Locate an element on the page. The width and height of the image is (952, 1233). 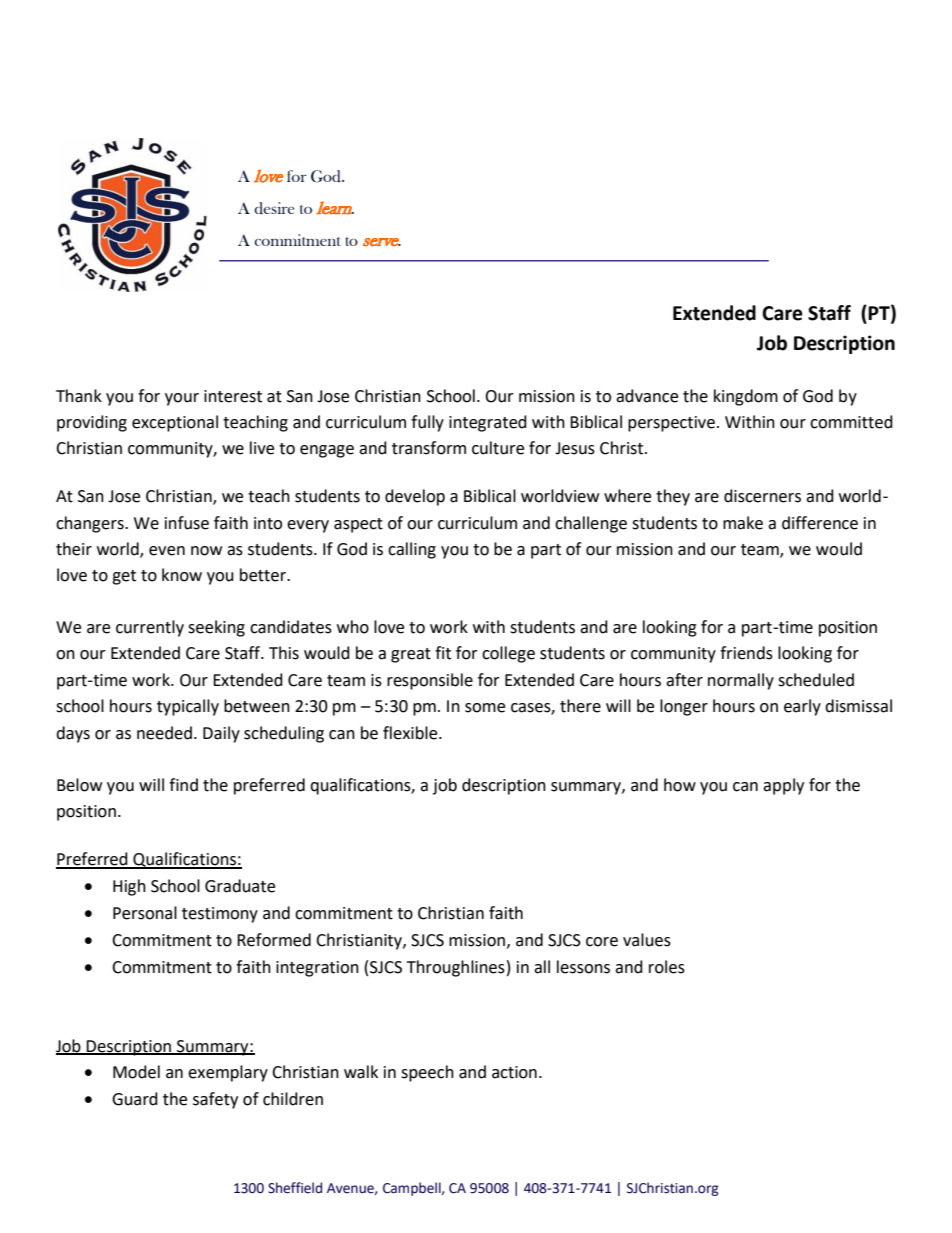
culture is located at coordinates (498, 448).
